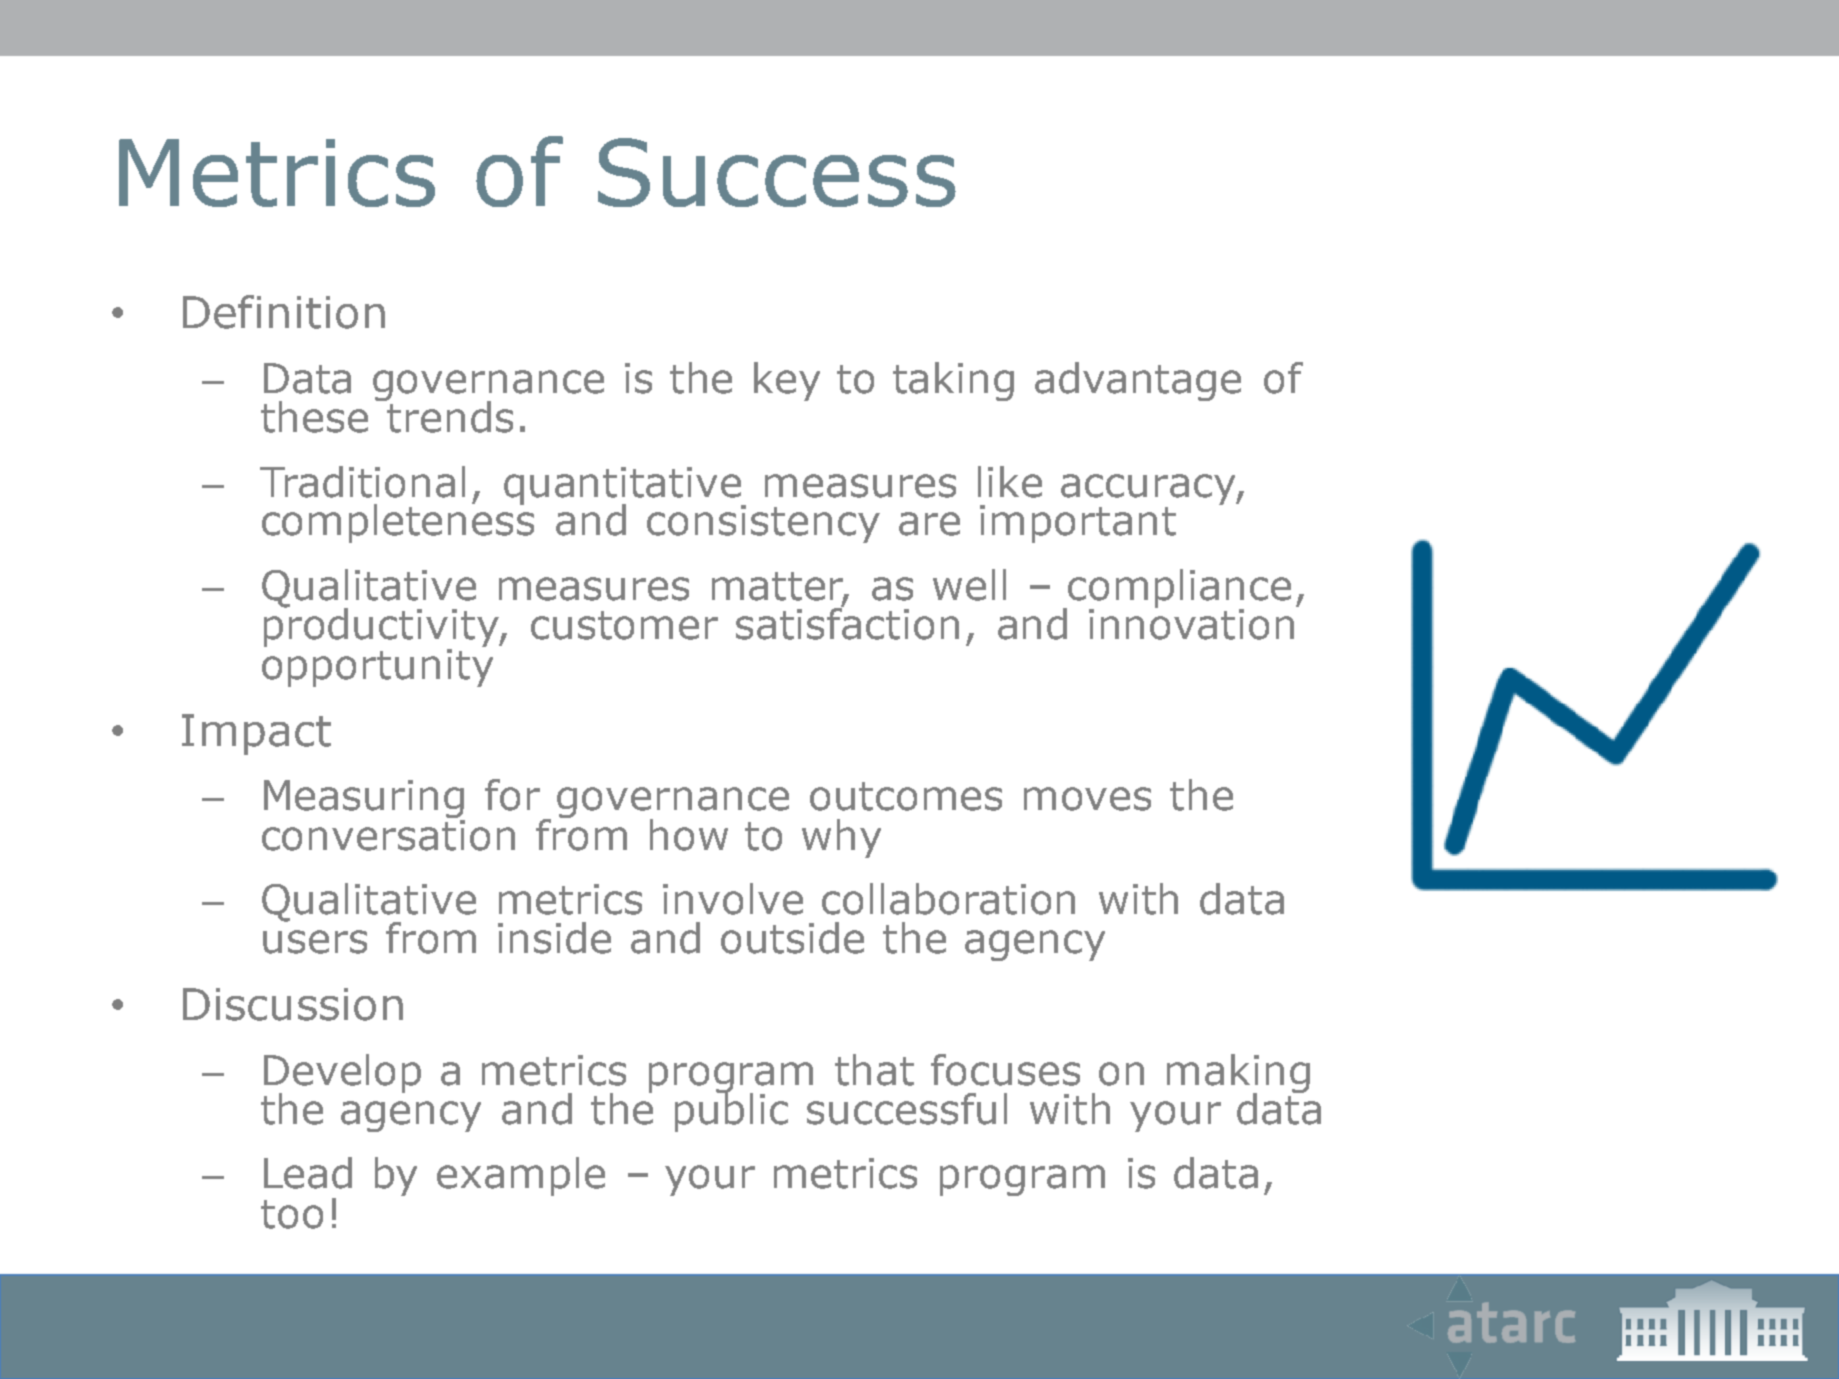  Describe the element at coordinates (763, 524) in the screenshot. I see `consistency` at that location.
